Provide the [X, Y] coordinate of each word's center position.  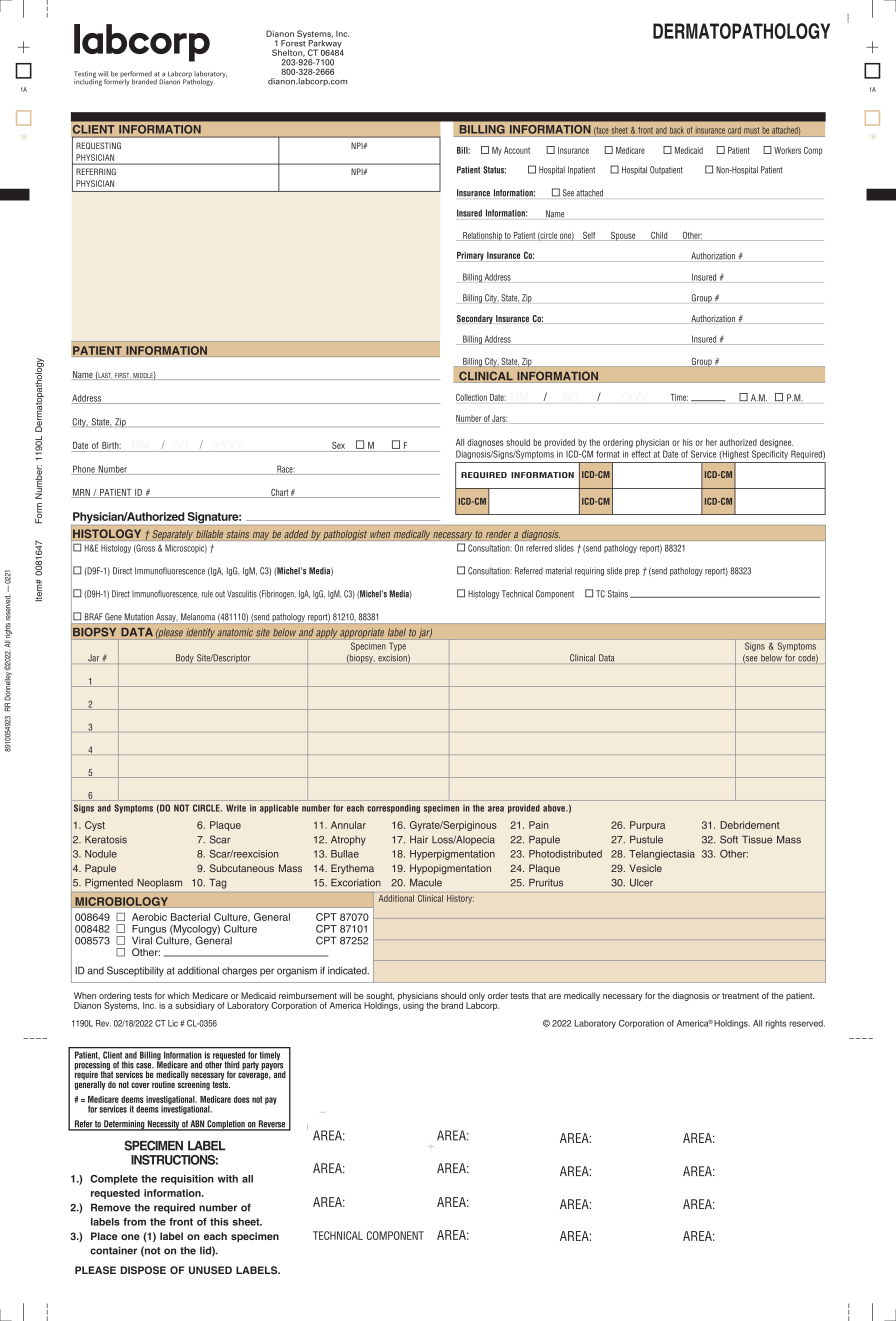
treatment [740, 996]
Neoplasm [160, 883]
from [134, 1222]
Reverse [272, 1125]
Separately [172, 535]
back [677, 130]
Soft [729, 839]
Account [517, 150]
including [88, 81]
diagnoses [485, 443]
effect [641, 454]
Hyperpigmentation [452, 855]
